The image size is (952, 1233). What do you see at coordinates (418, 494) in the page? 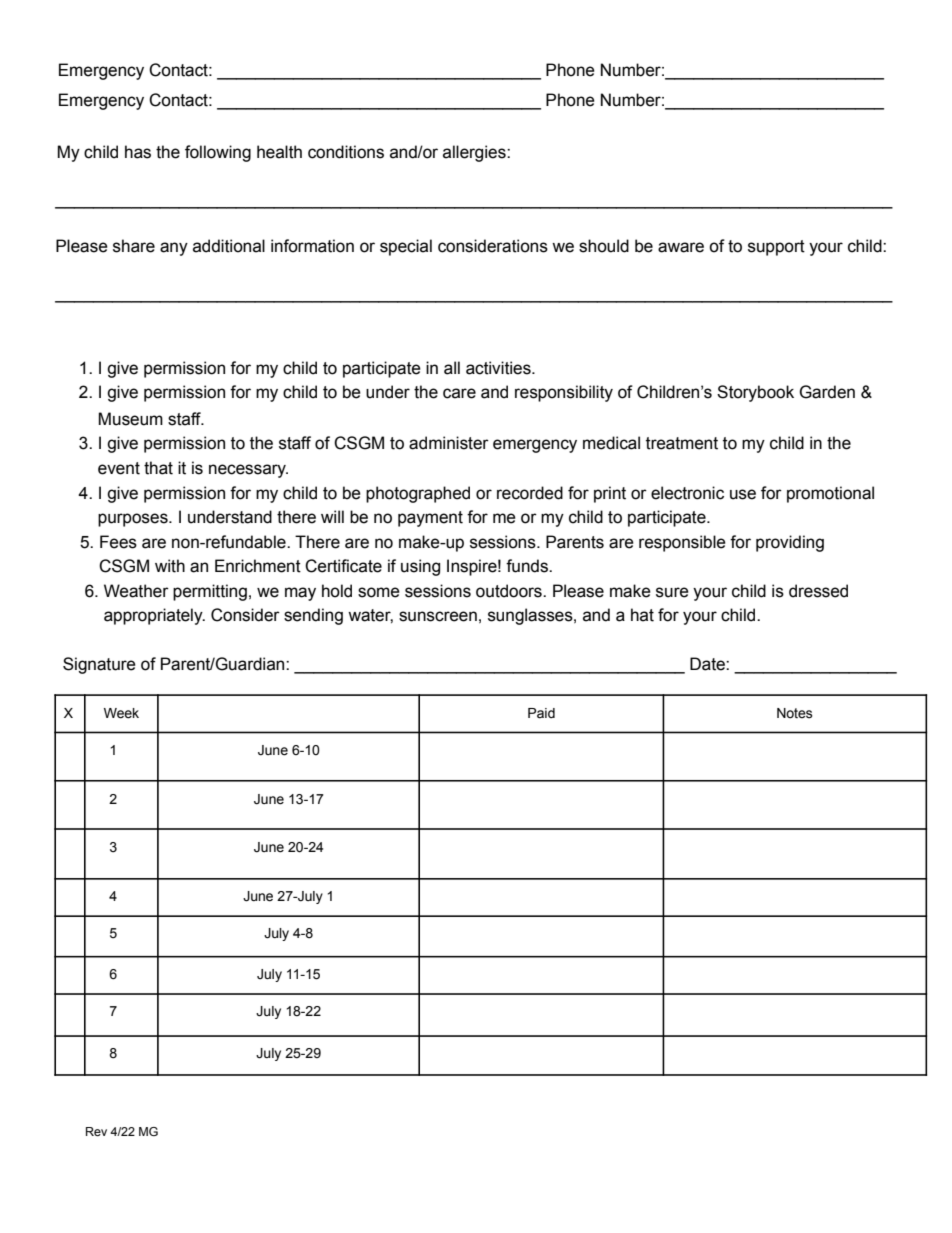
I see `photographed` at bounding box center [418, 494].
